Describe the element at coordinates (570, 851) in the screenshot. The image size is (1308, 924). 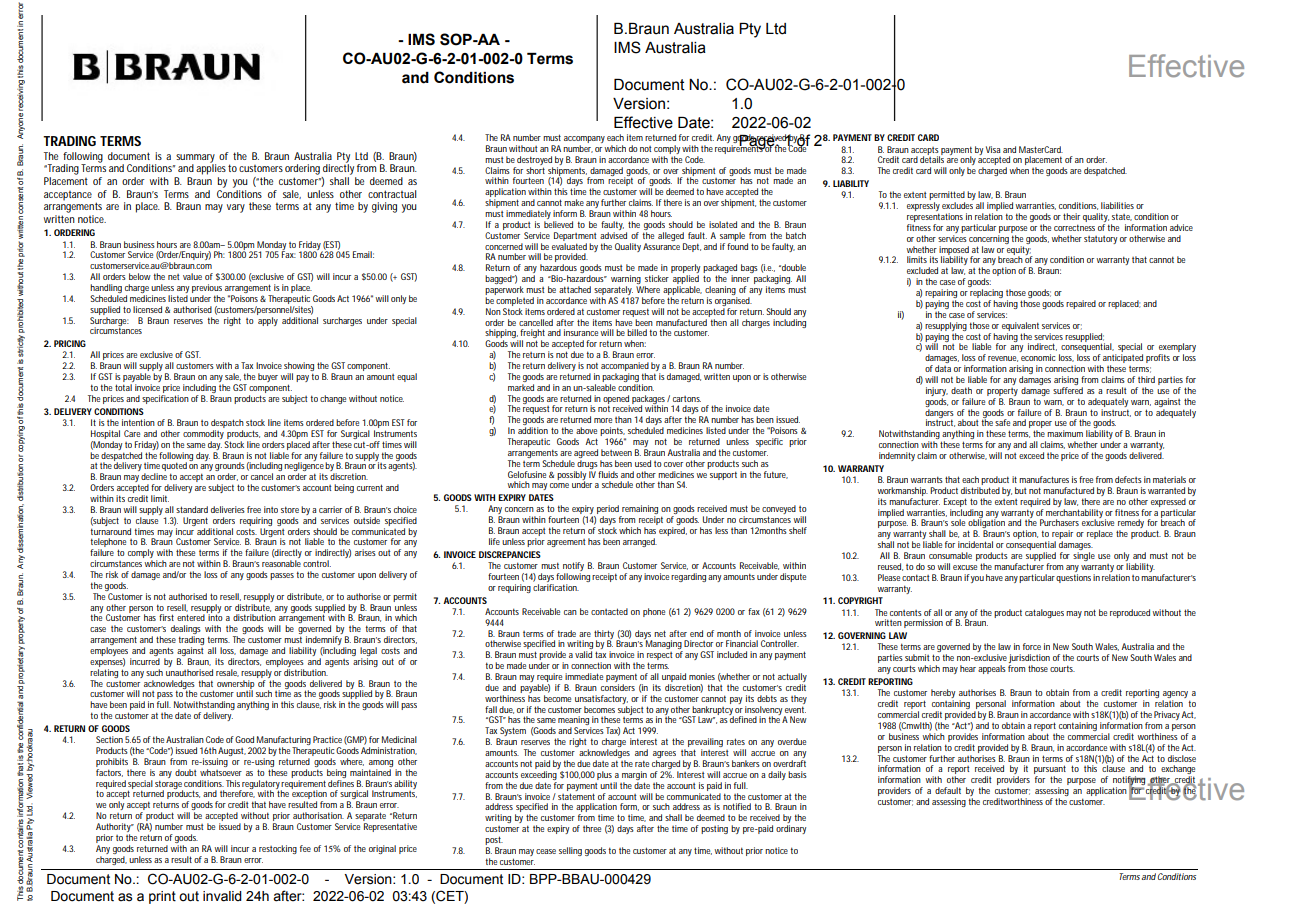
I see `selling` at that location.
